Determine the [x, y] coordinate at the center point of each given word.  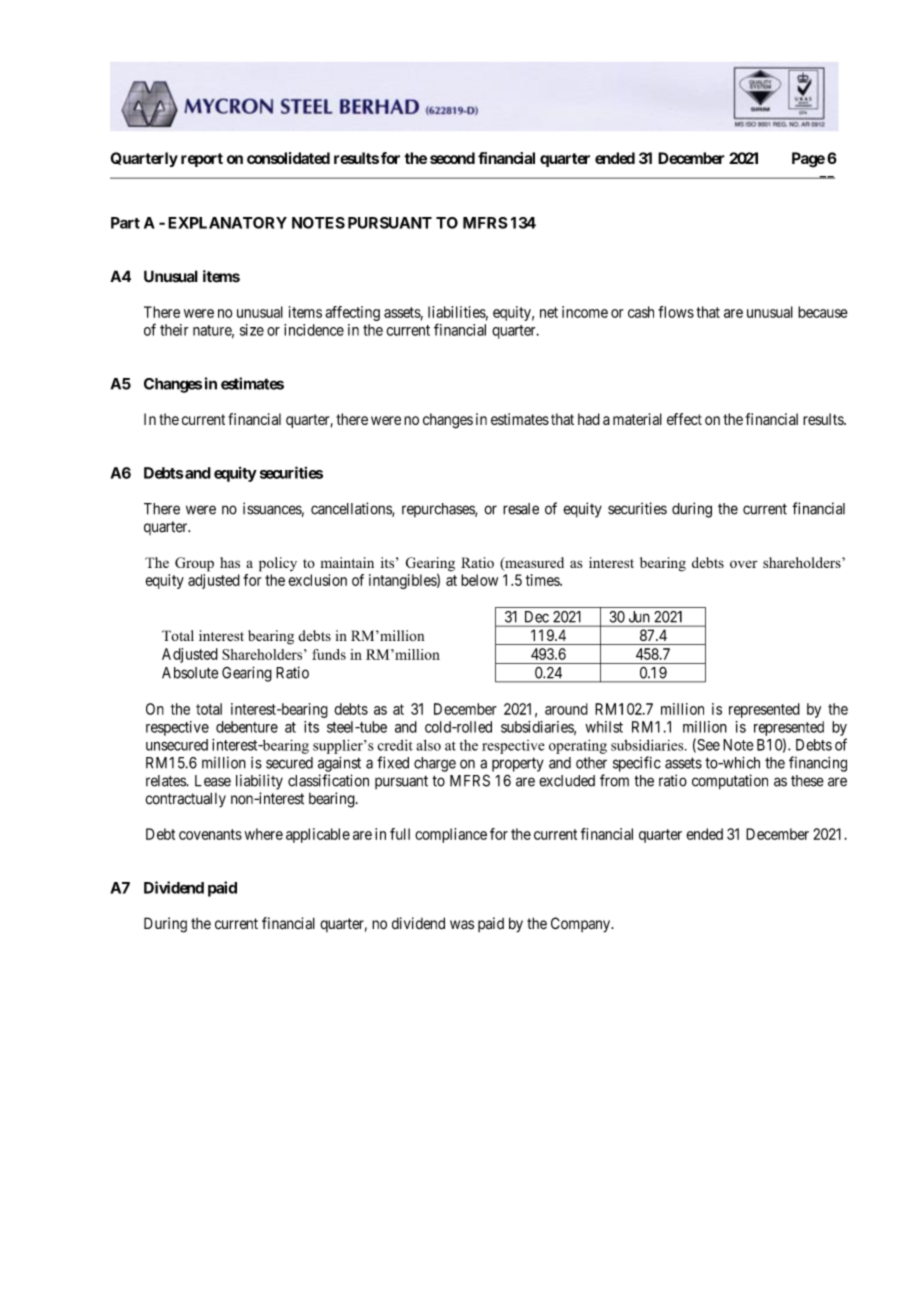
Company [582, 925]
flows [676, 312]
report [202, 160]
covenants [210, 834]
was [462, 924]
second [452, 158]
